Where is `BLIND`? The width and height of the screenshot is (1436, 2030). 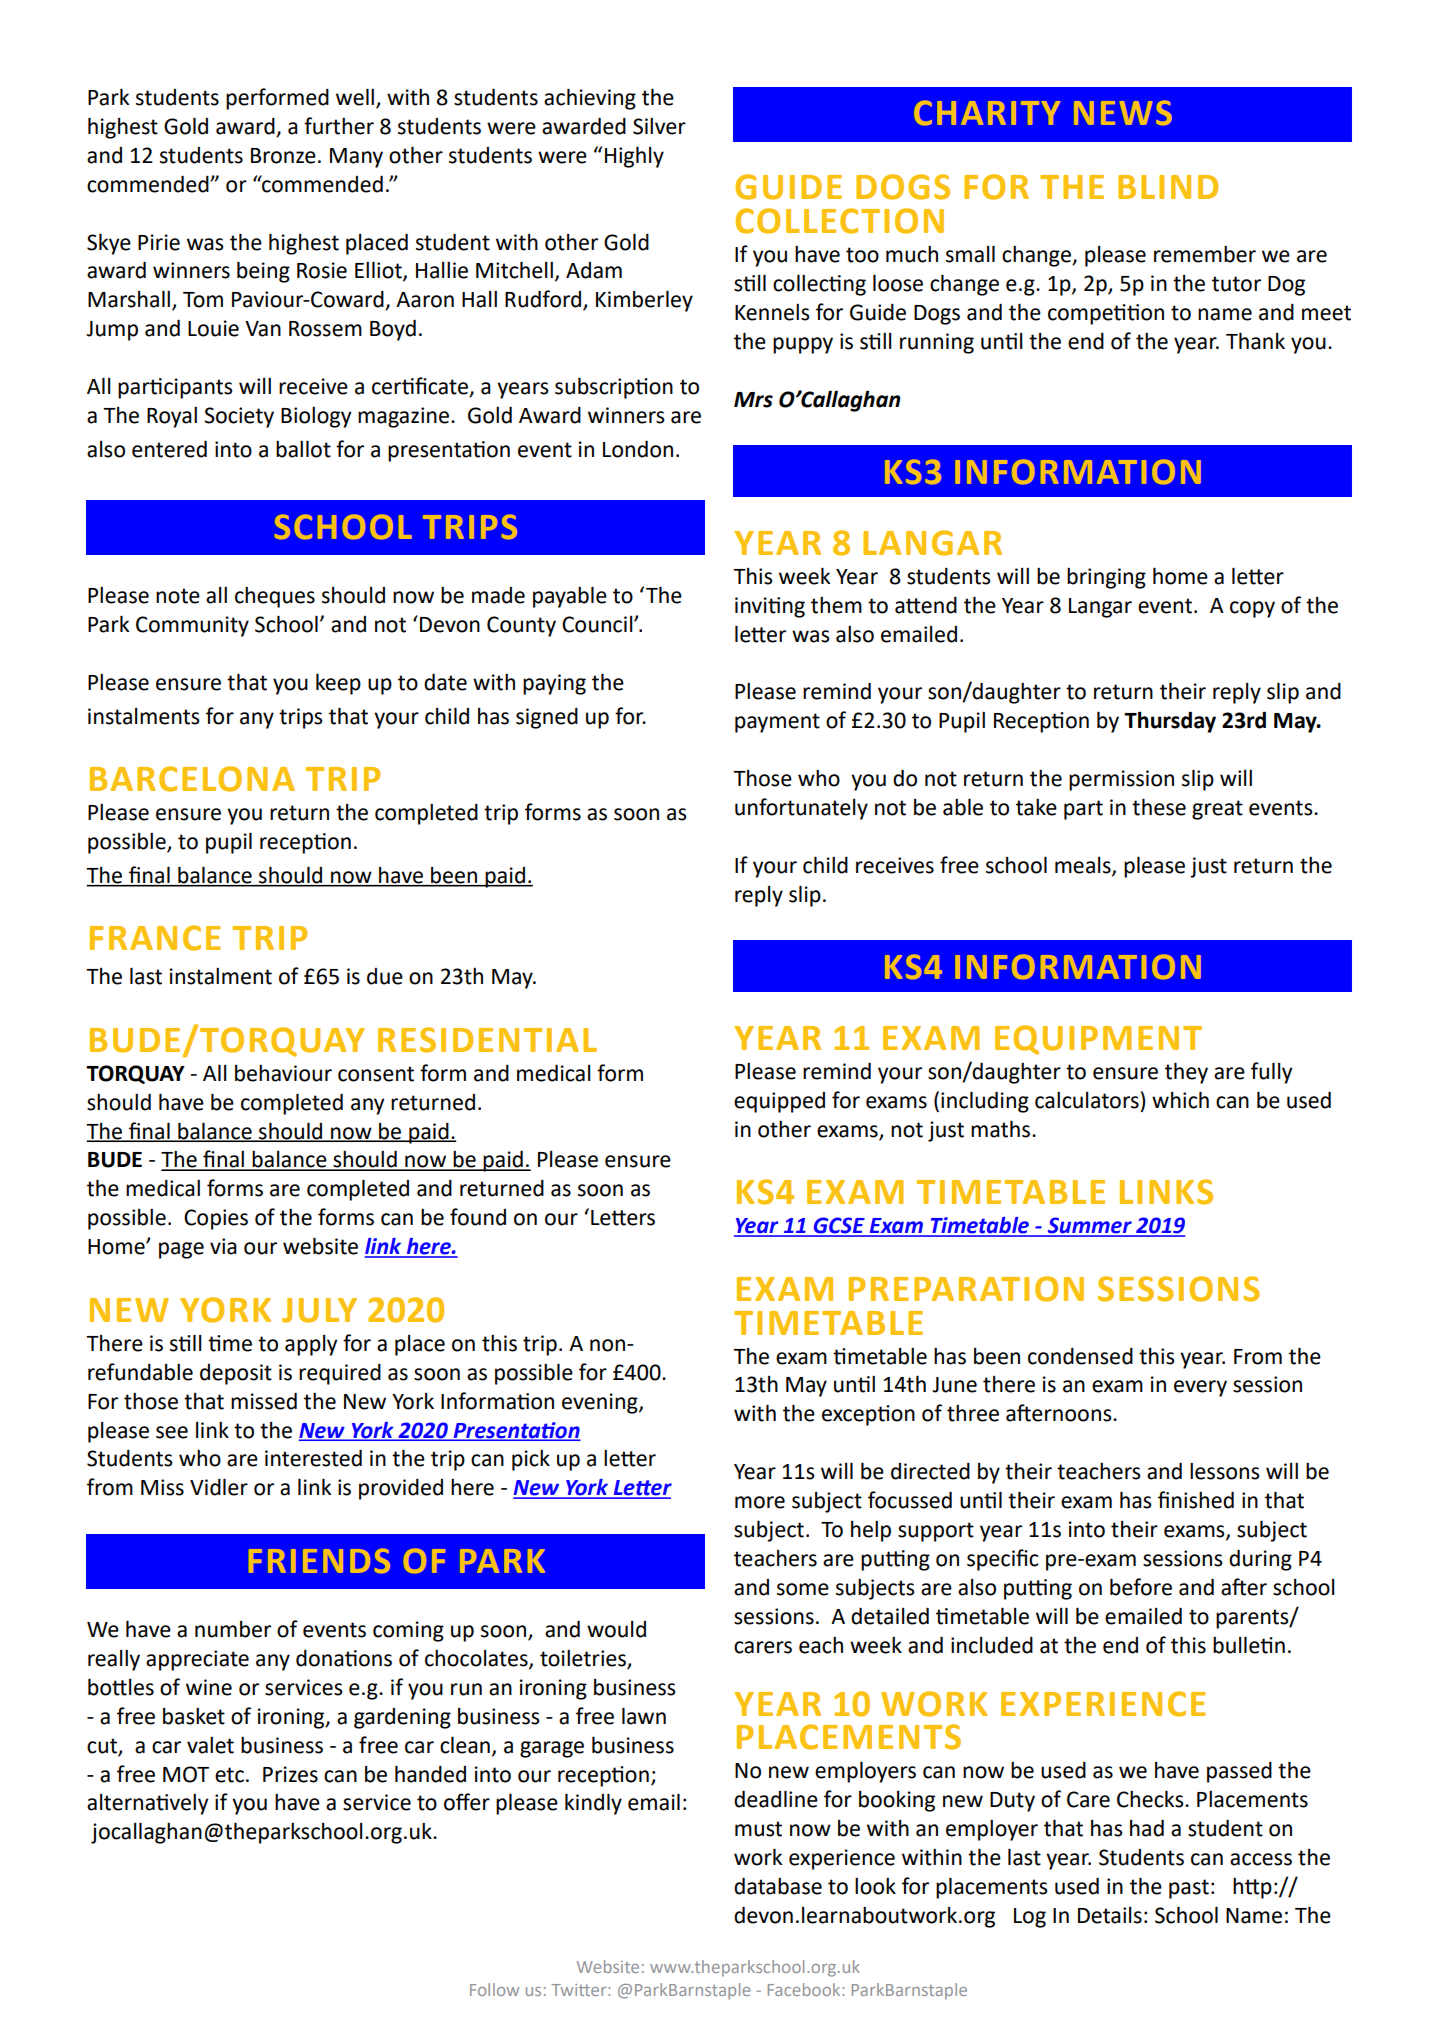
BLIND is located at coordinates (1168, 187).
